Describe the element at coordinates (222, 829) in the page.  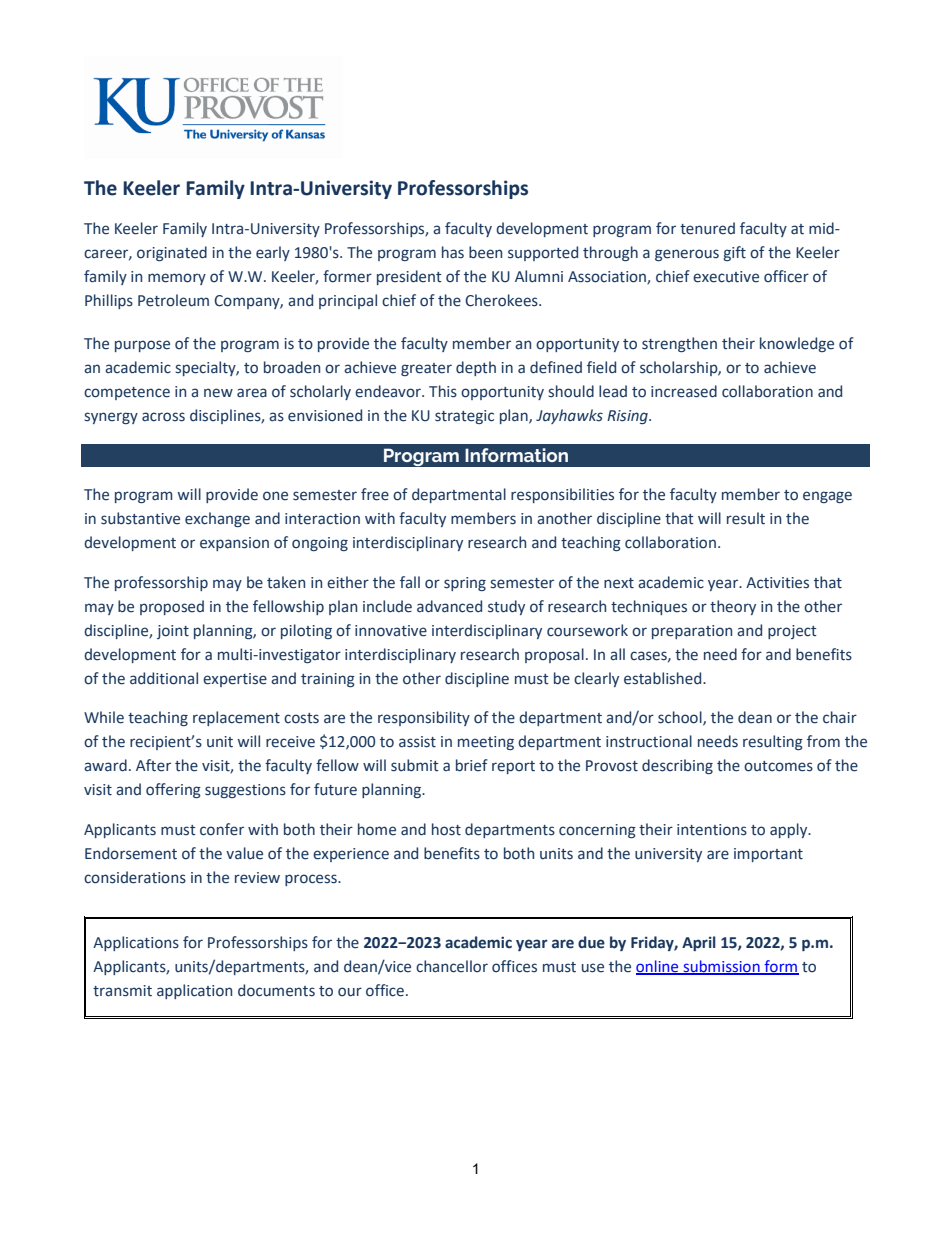
I see `confer` at that location.
